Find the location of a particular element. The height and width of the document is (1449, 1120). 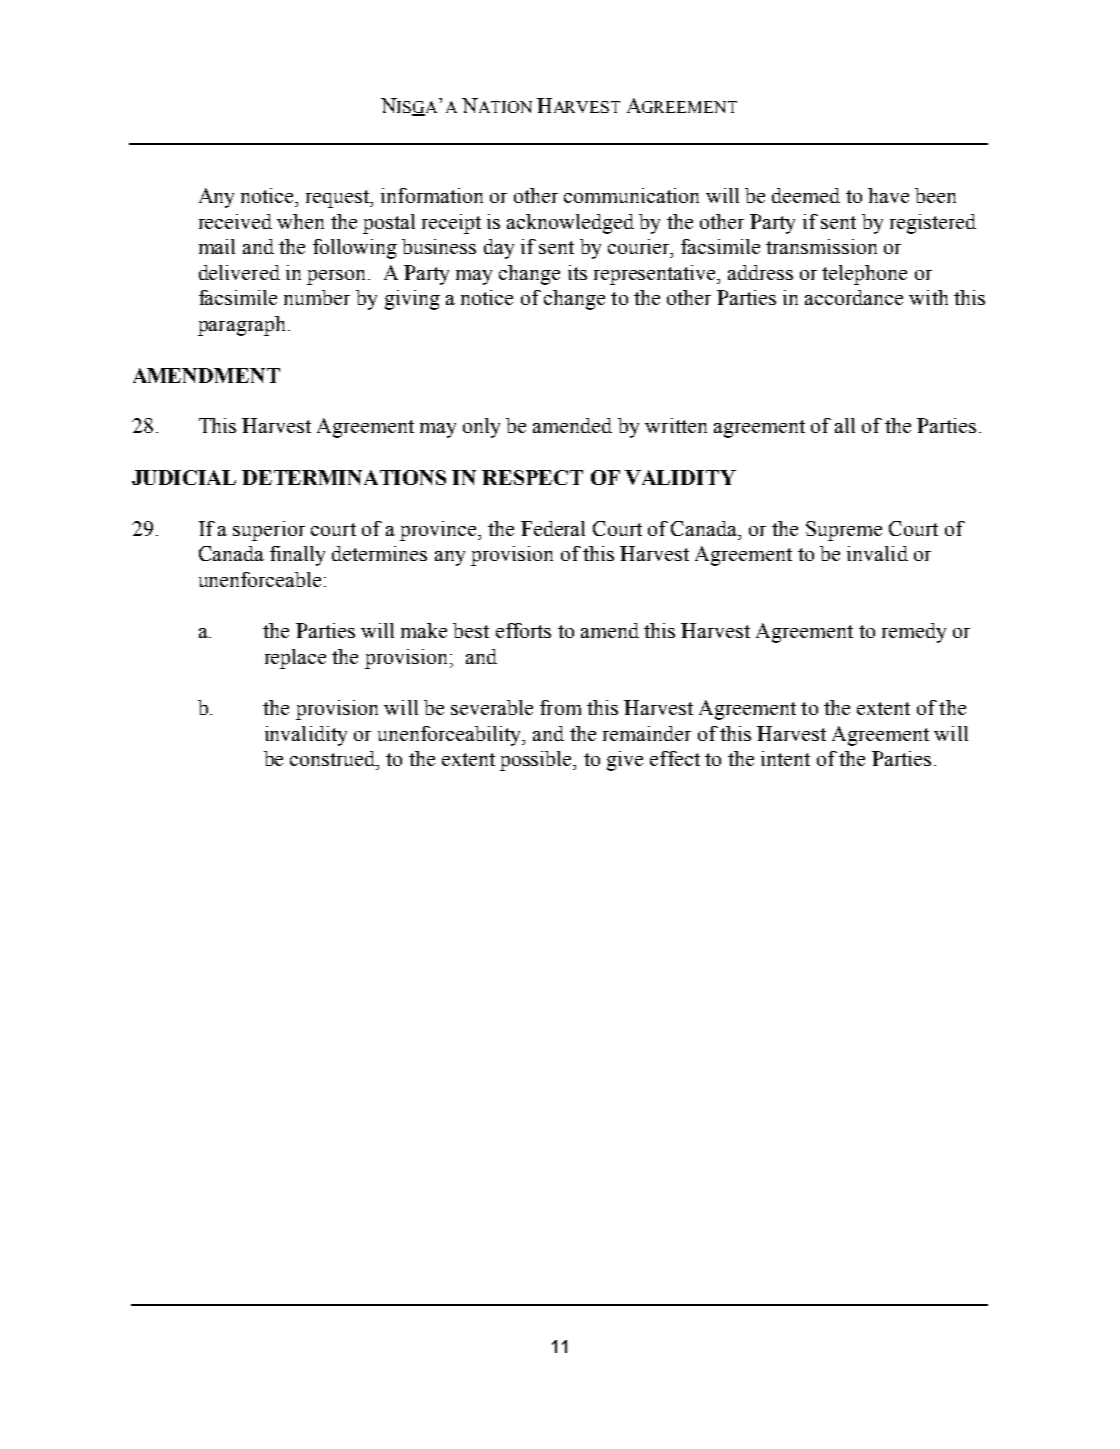

construed is located at coordinates (334, 758).
